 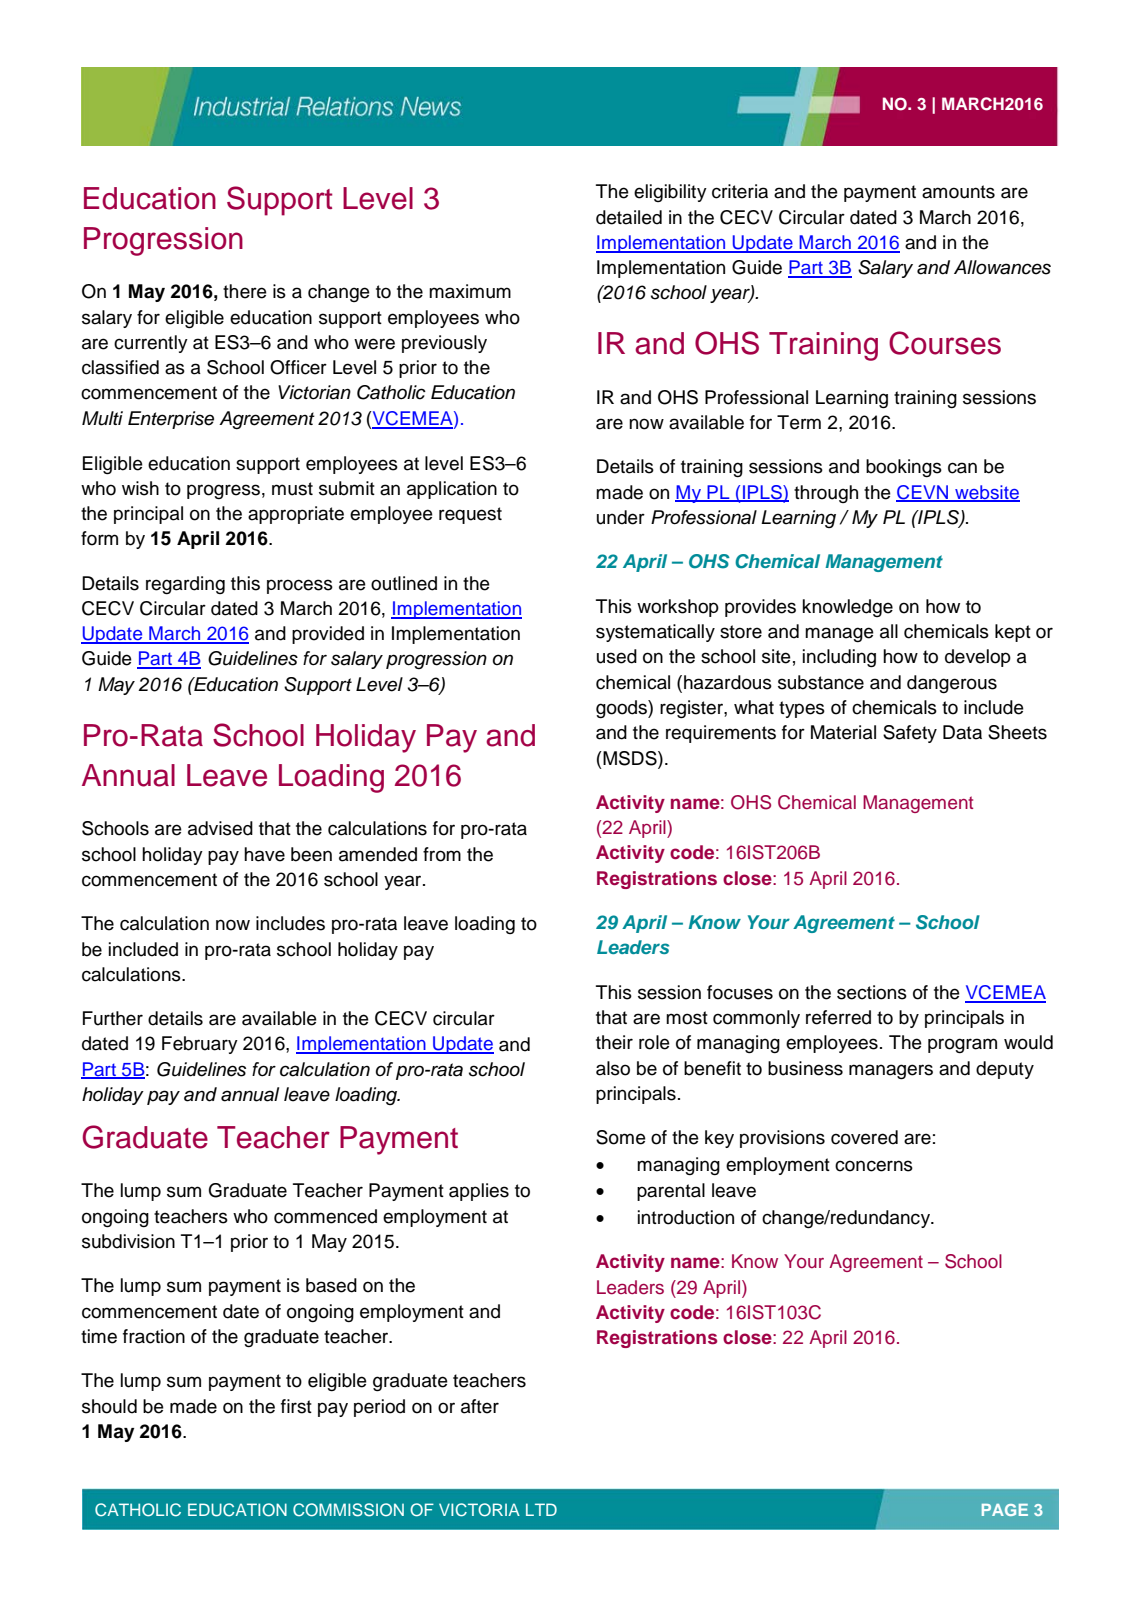 What do you see at coordinates (958, 192) in the document?
I see `amounts` at bounding box center [958, 192].
